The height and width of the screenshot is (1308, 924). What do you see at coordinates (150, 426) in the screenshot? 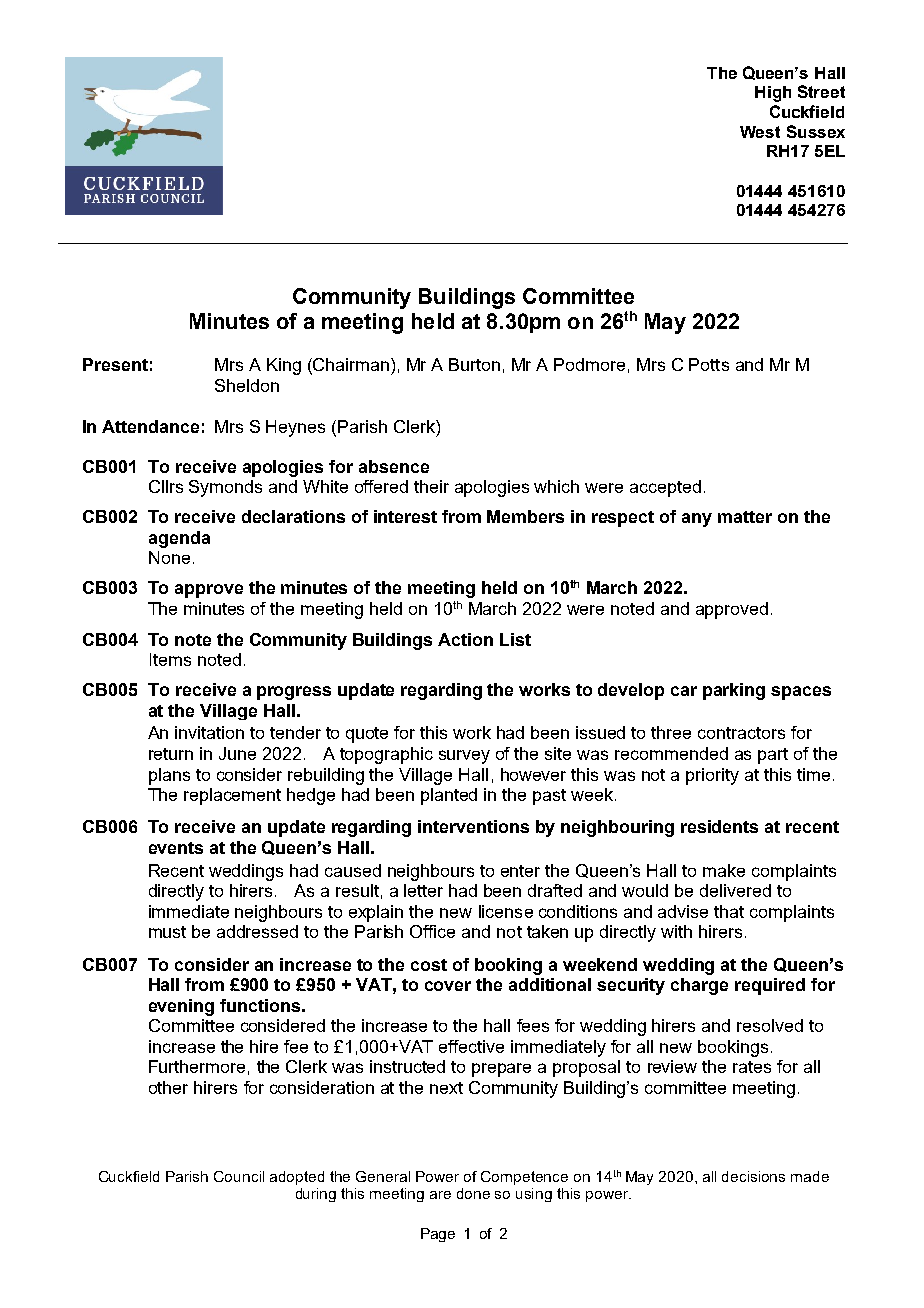
I see `Attendance` at bounding box center [150, 426].
